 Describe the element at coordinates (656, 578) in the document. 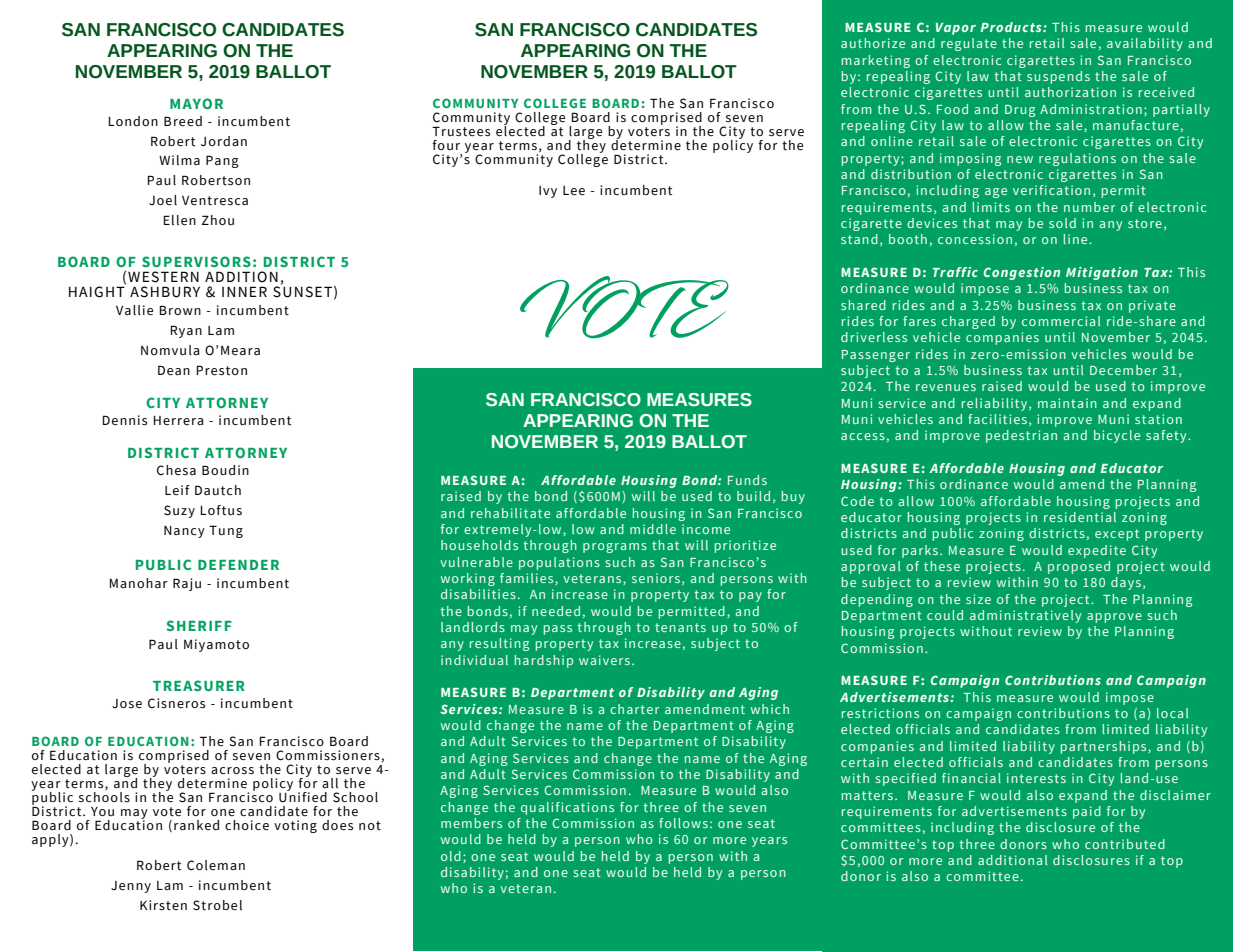

I see `seniors` at that location.
